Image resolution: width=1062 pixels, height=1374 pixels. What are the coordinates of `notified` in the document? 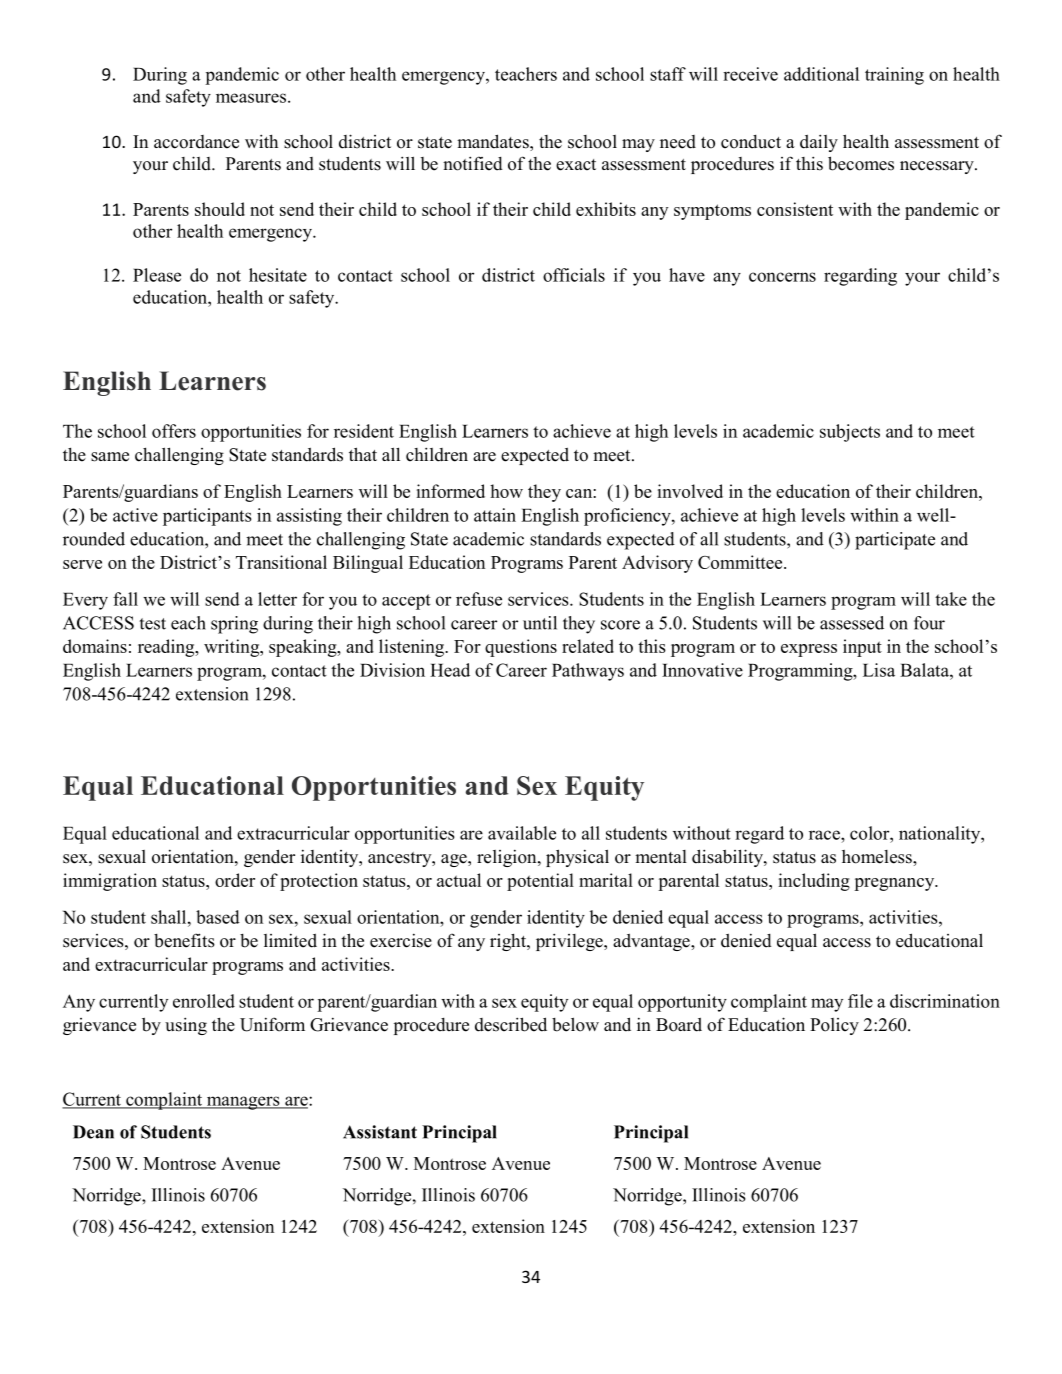 It's located at (473, 163).
